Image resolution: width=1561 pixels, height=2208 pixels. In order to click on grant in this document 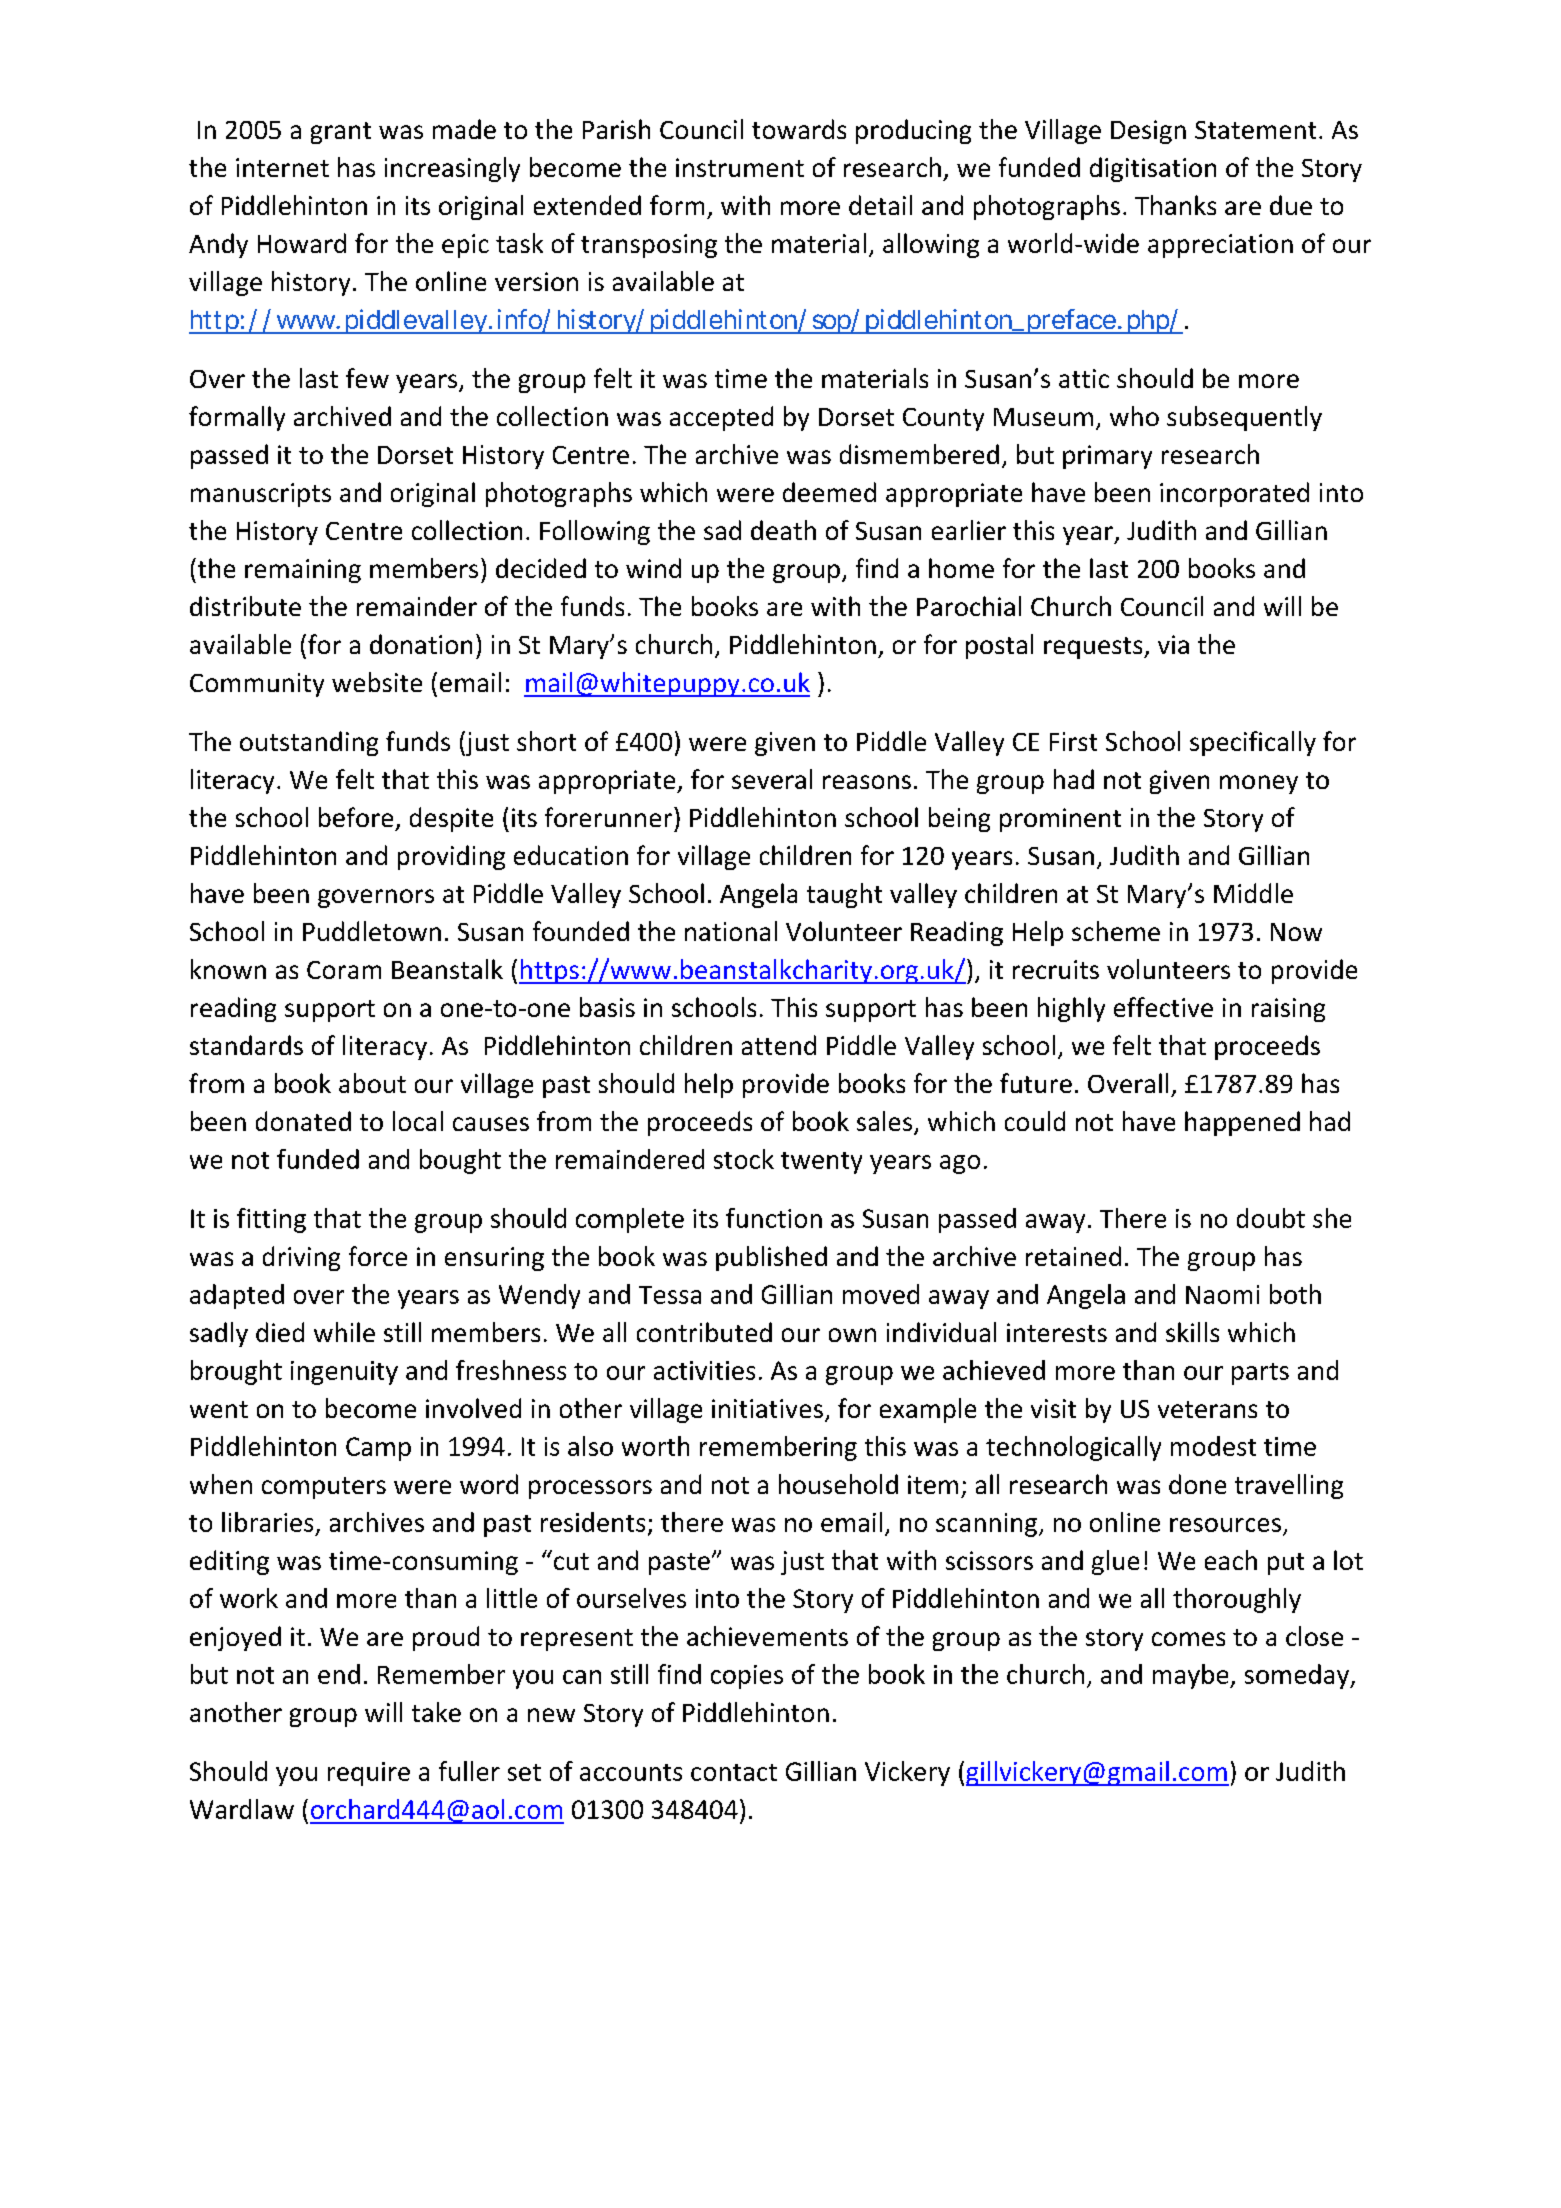, I will do `click(341, 133)`.
